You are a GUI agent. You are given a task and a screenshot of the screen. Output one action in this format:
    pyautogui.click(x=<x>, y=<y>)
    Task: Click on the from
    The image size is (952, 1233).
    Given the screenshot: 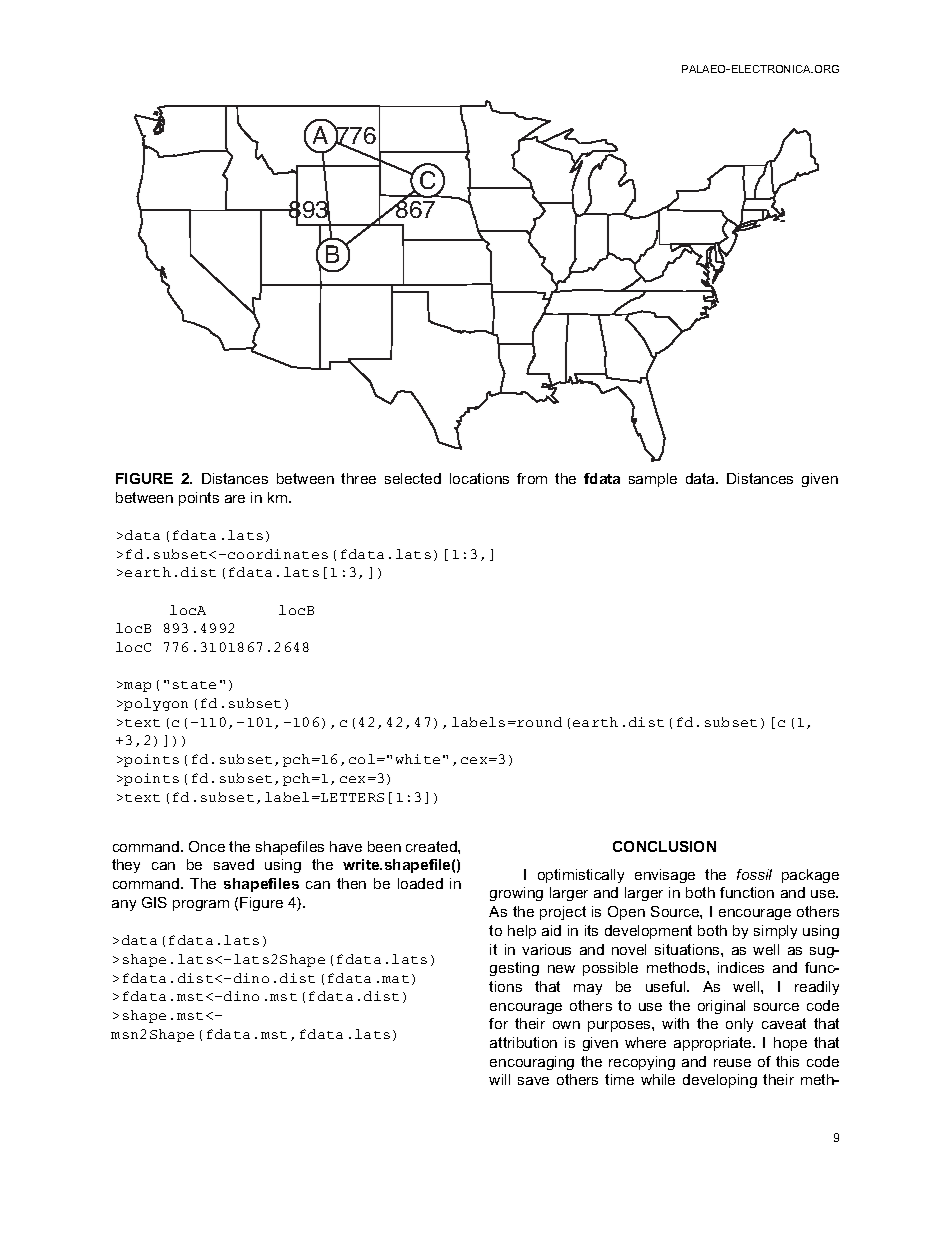 What is the action you would take?
    pyautogui.click(x=532, y=478)
